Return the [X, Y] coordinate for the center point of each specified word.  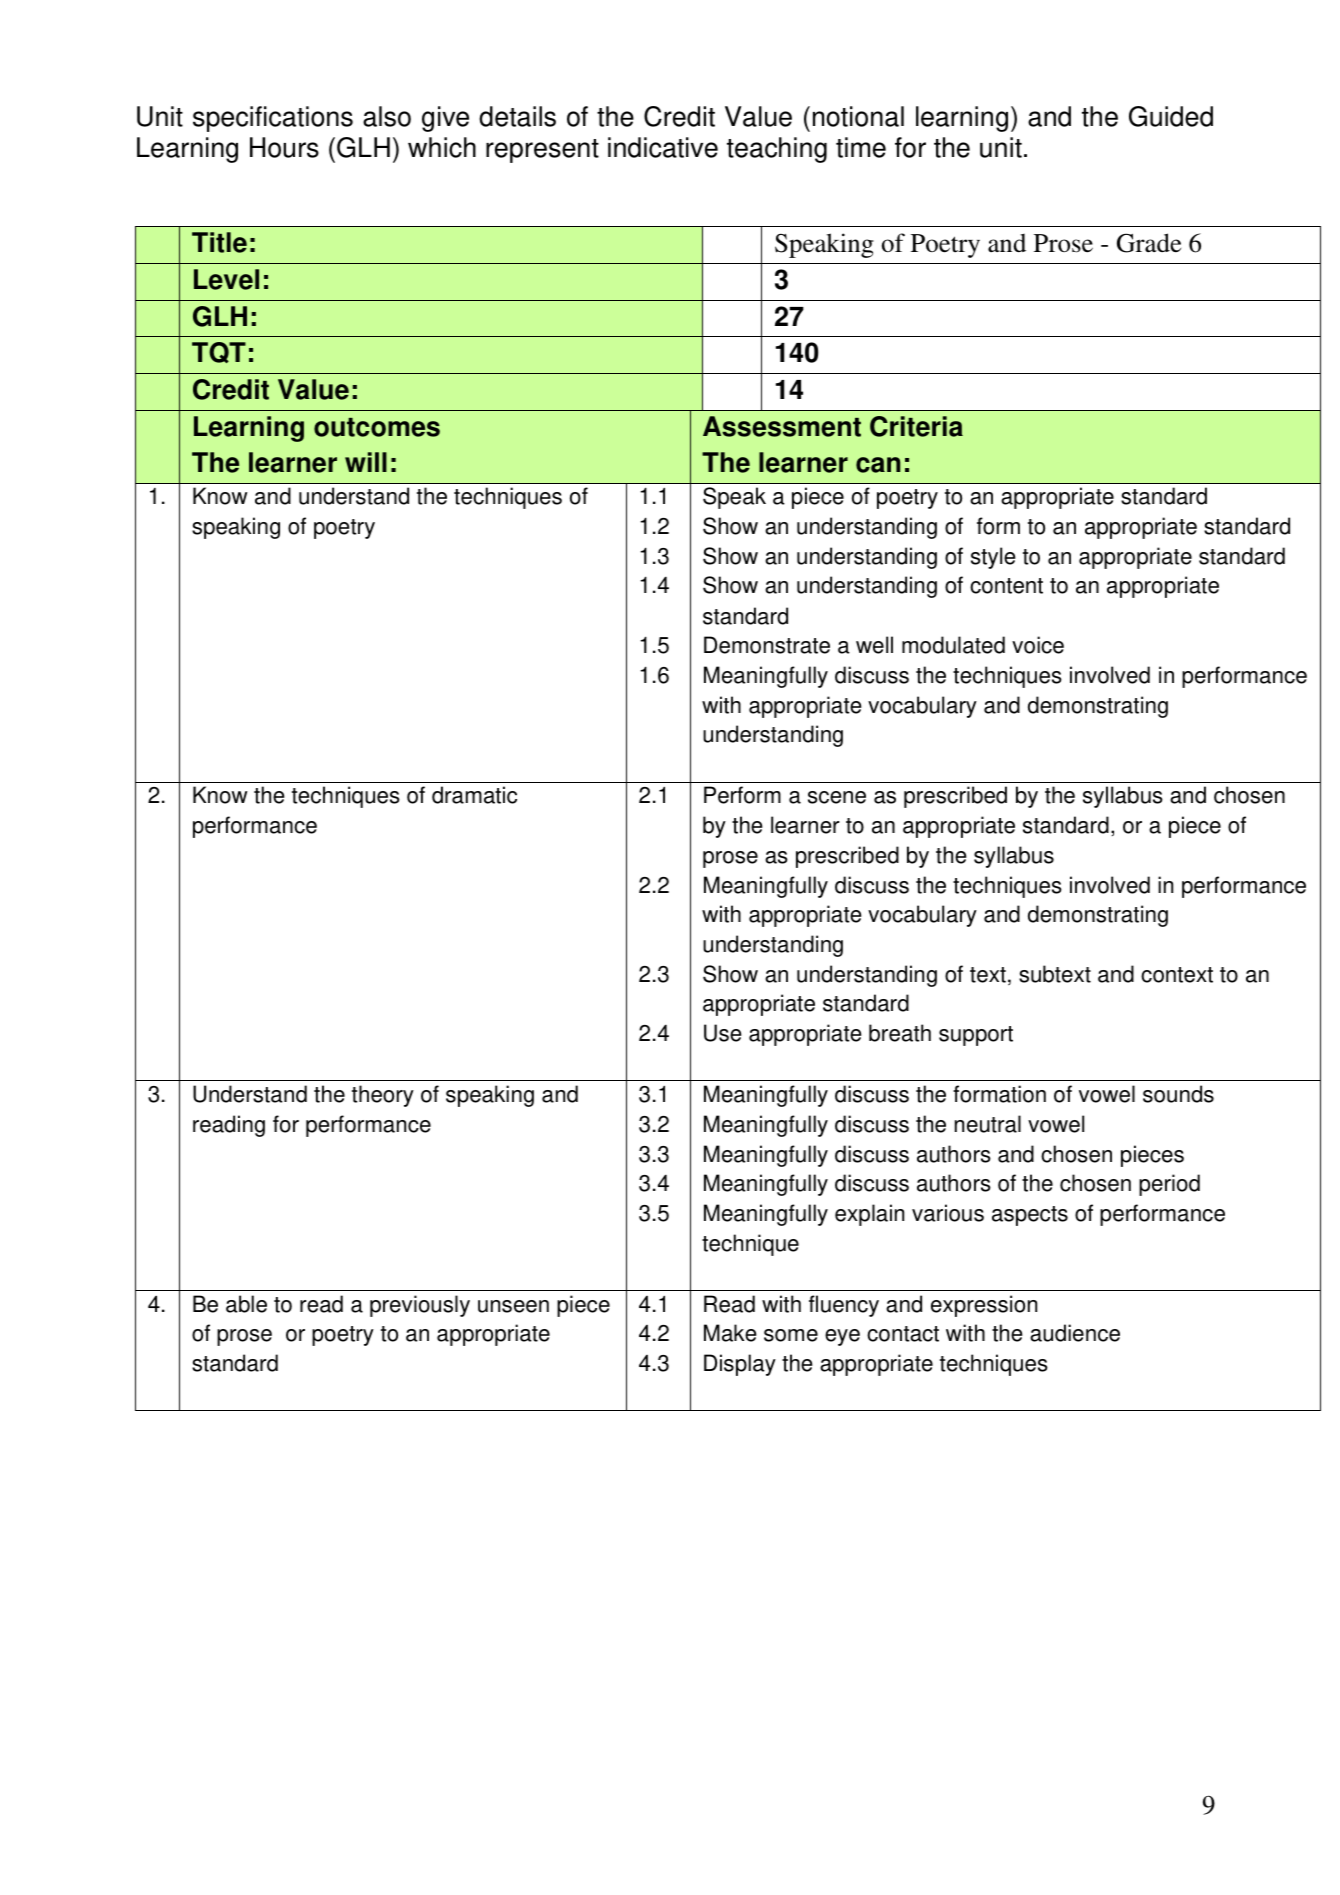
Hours [284, 147]
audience [1075, 1333]
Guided [1171, 116]
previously [420, 1306]
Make [730, 1333]
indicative [663, 147]
